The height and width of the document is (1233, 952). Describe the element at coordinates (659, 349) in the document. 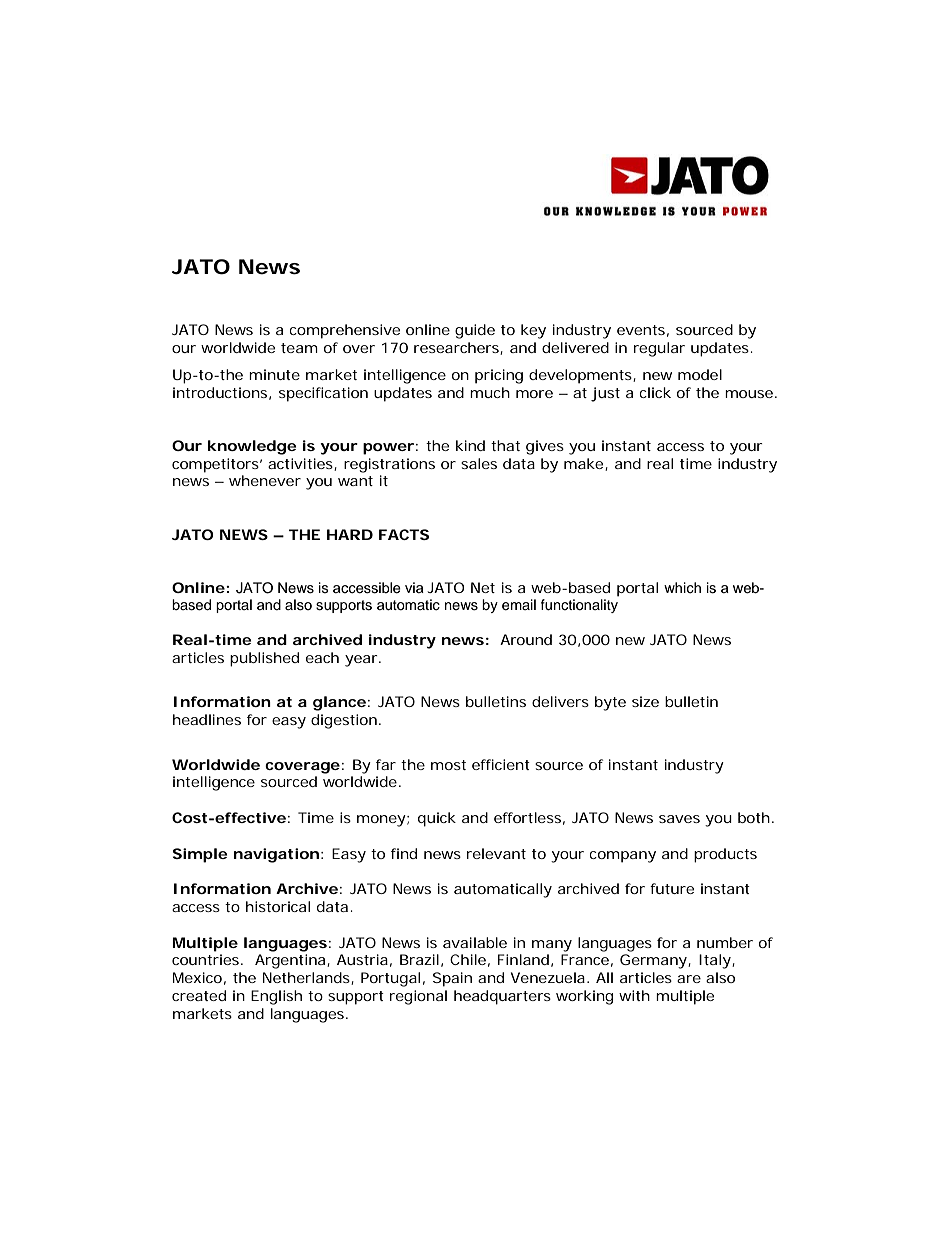

I see `regular` at that location.
